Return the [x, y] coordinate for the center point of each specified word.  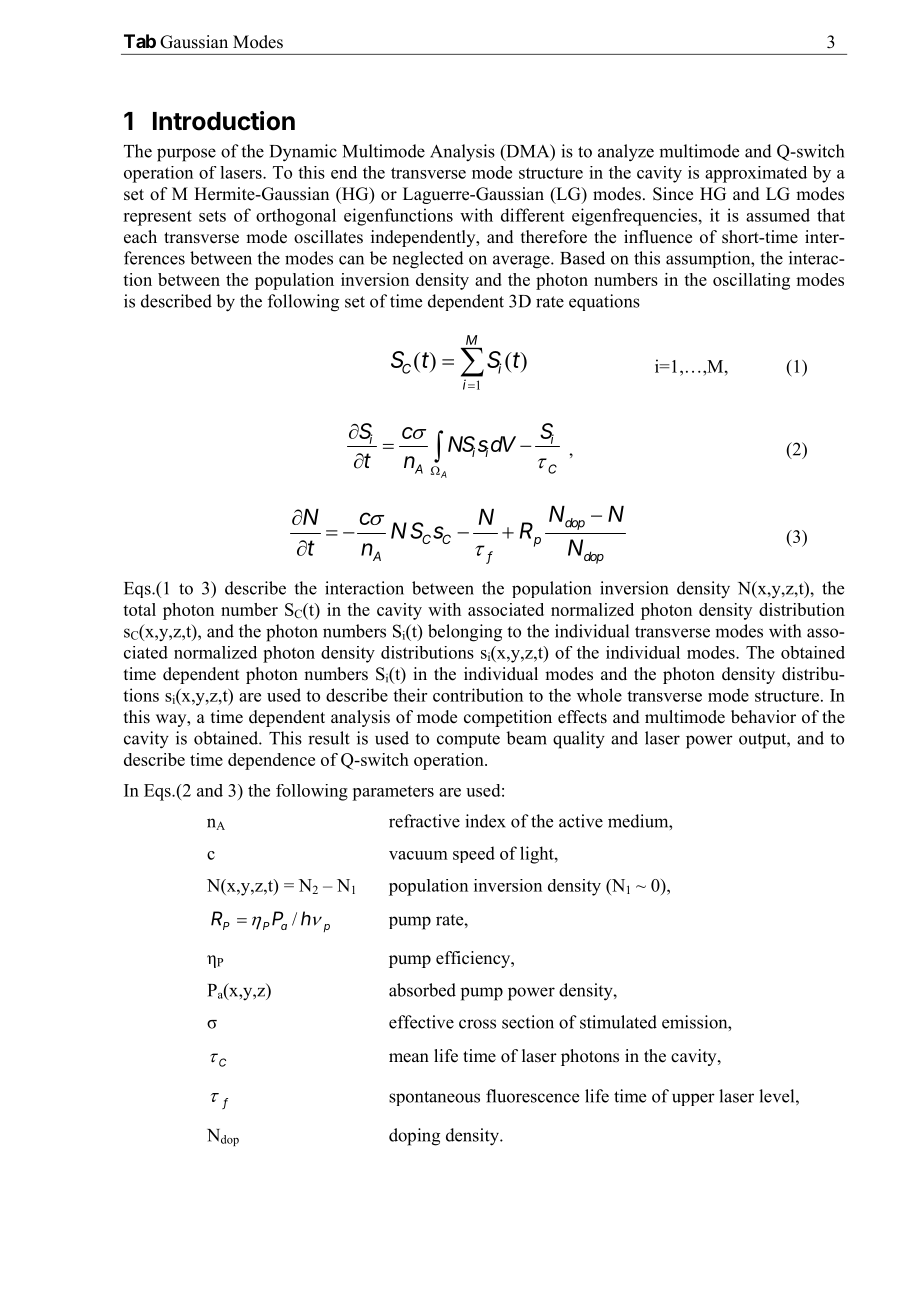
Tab [140, 41]
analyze [626, 153]
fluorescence [532, 1096]
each [140, 237]
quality [579, 740]
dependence [271, 761]
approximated [756, 174]
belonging [465, 633]
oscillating [751, 281]
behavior [763, 717]
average [522, 262]
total [139, 609]
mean [409, 1058]
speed [474, 854]
